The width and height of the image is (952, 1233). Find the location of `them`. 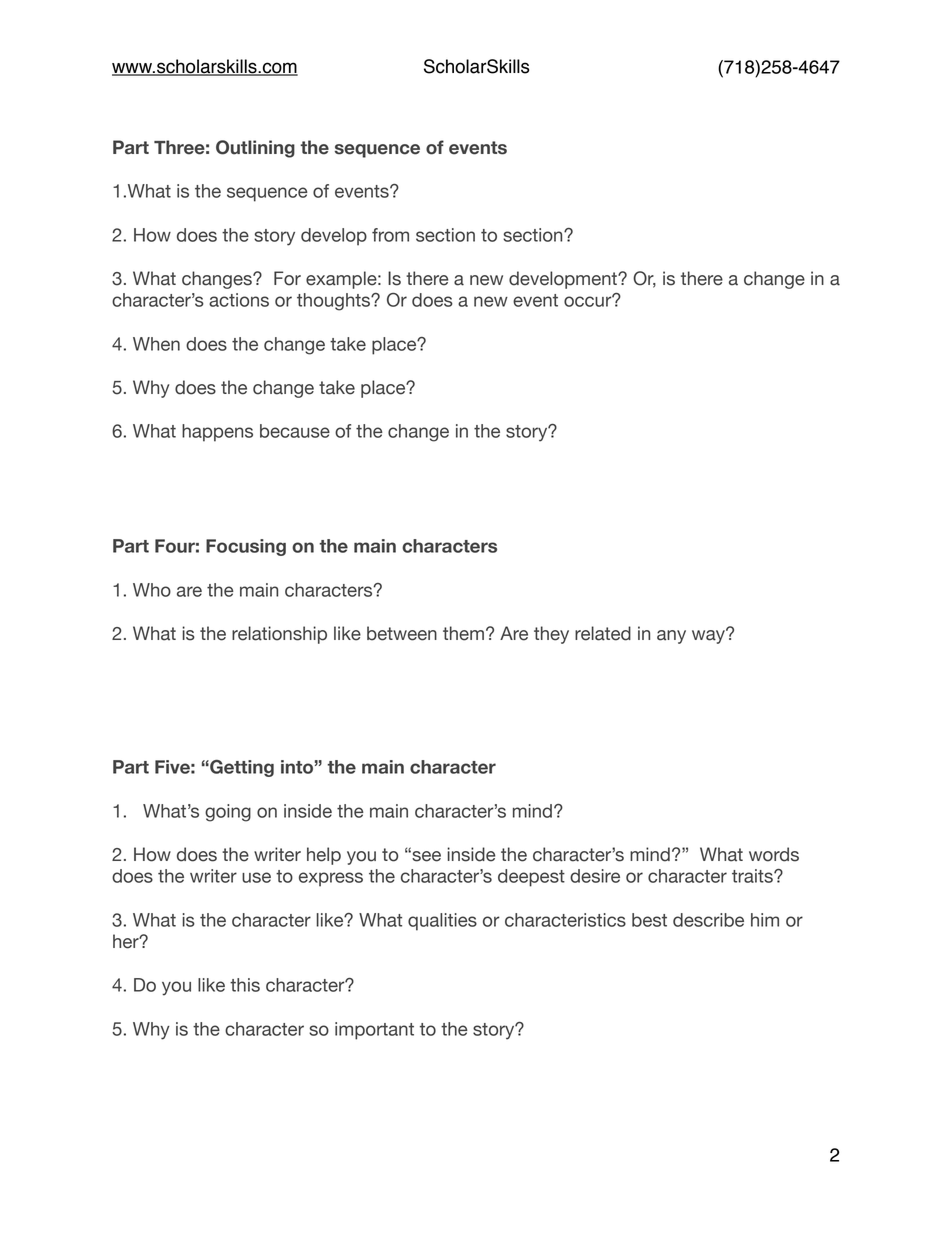

them is located at coordinates (463, 633).
